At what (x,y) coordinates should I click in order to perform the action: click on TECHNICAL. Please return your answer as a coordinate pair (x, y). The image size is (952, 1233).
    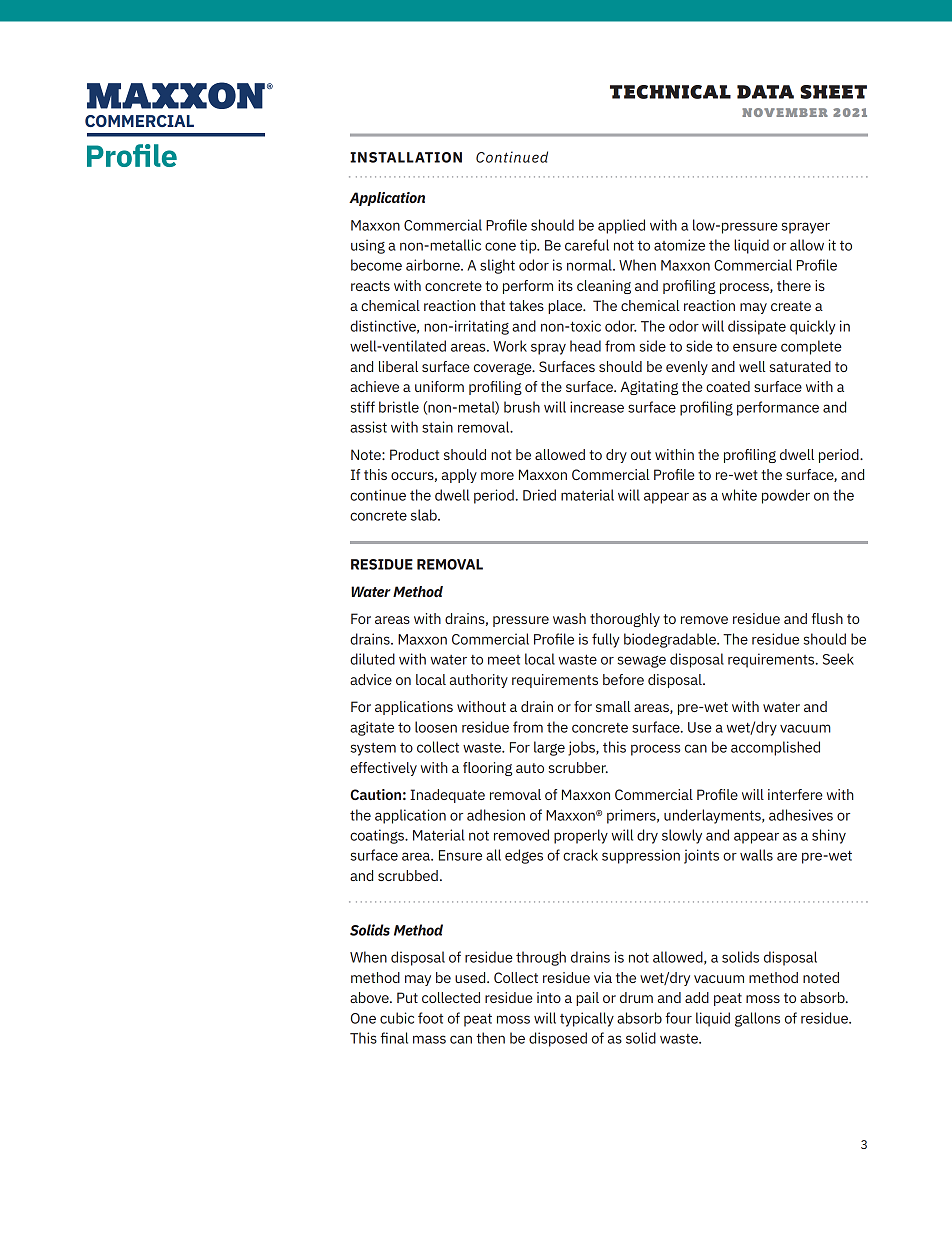
    Looking at the image, I should click on (670, 92).
